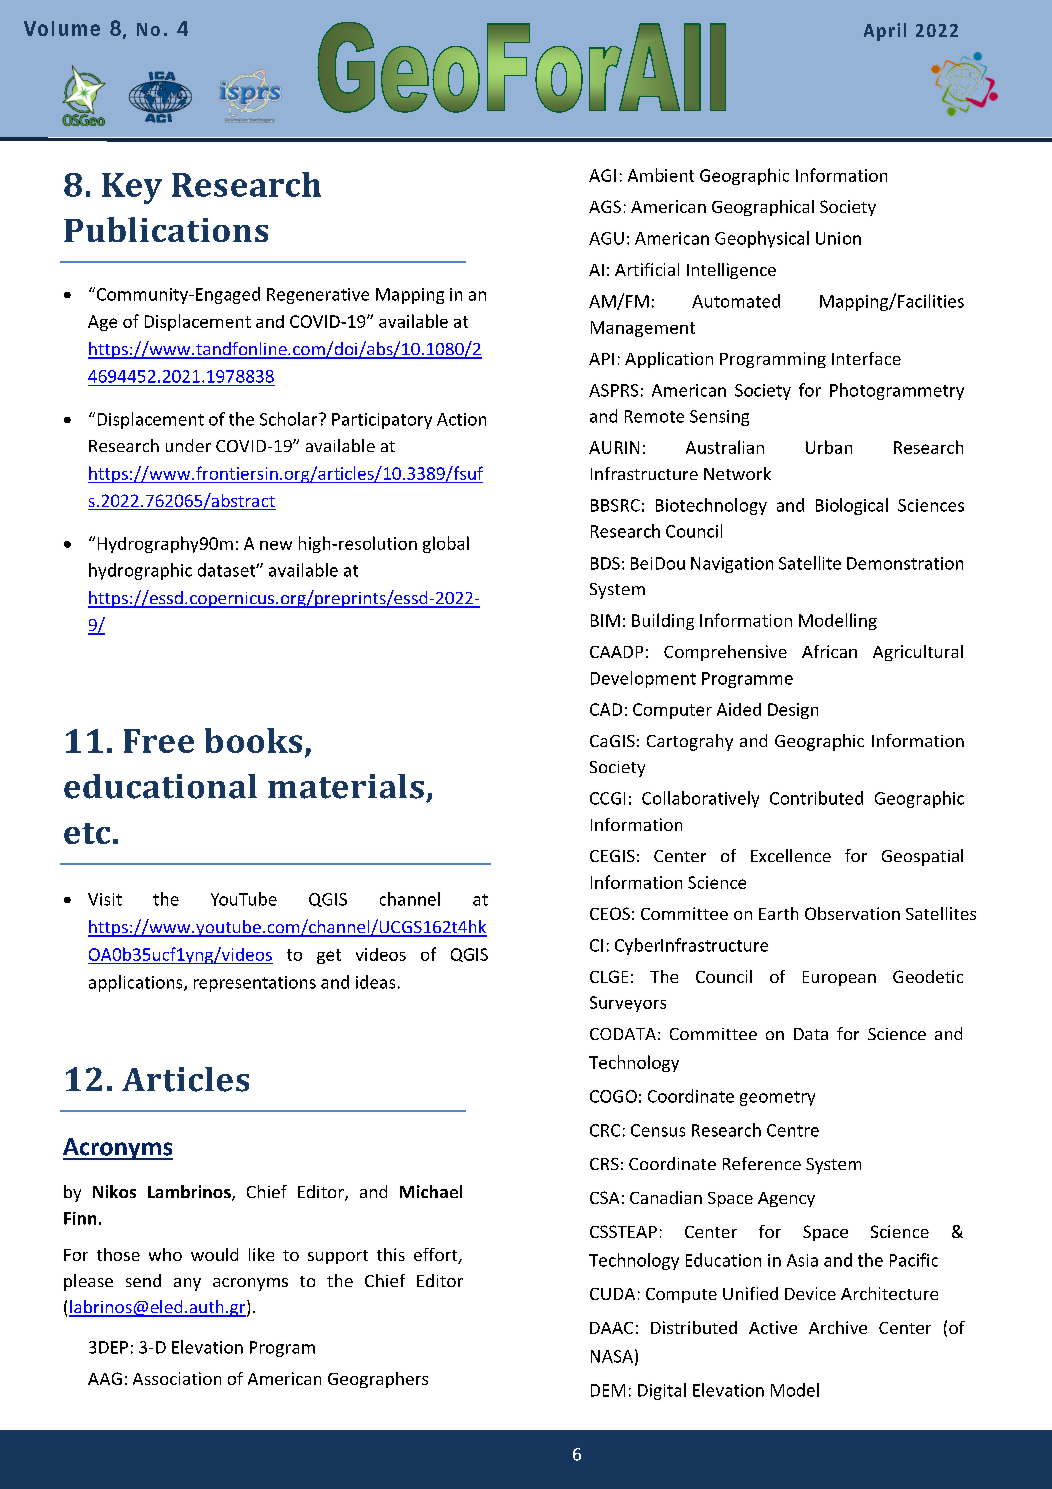 The image size is (1052, 1489). Describe the element at coordinates (461, 419) in the screenshot. I see `Action` at that location.
